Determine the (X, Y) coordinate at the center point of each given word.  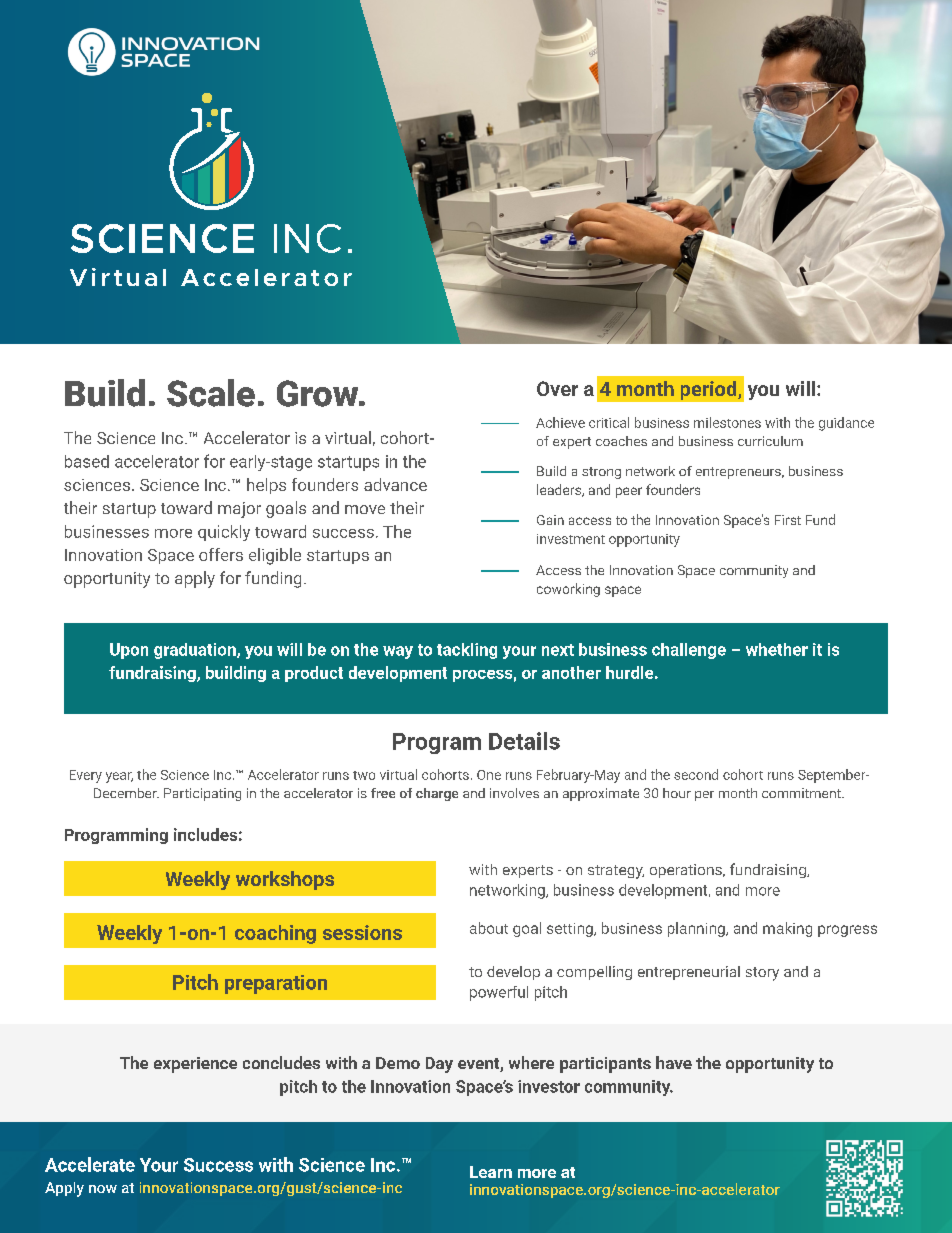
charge (437, 794)
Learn (491, 1172)
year (119, 777)
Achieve (560, 422)
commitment (802, 793)
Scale (211, 393)
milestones (727, 422)
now (103, 1189)
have (674, 1062)
